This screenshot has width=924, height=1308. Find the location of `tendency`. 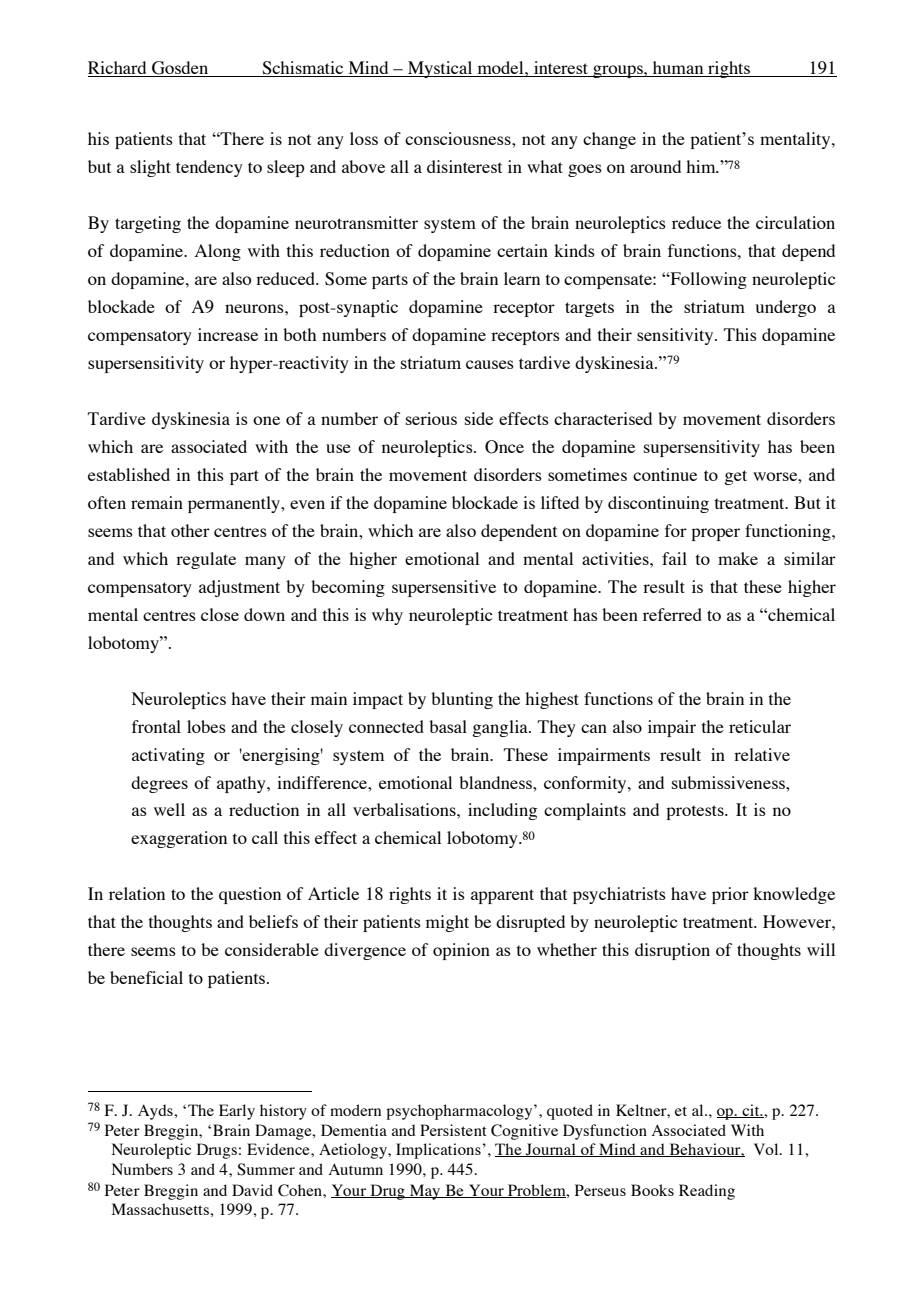

tendency is located at coordinates (209, 168).
